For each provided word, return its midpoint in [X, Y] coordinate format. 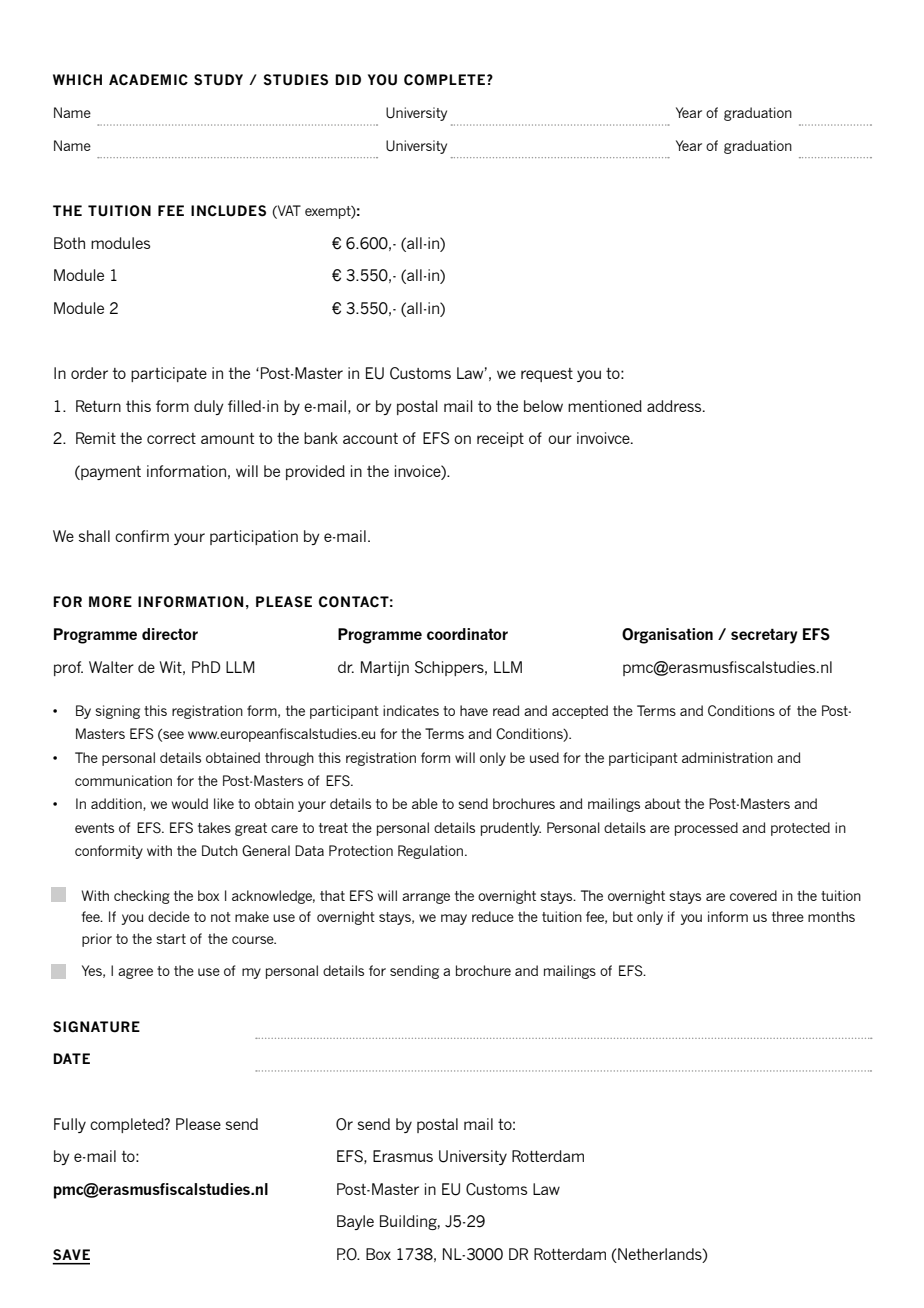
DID [348, 79]
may [454, 919]
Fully [70, 1125]
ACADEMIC [148, 80]
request [547, 375]
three [788, 916]
